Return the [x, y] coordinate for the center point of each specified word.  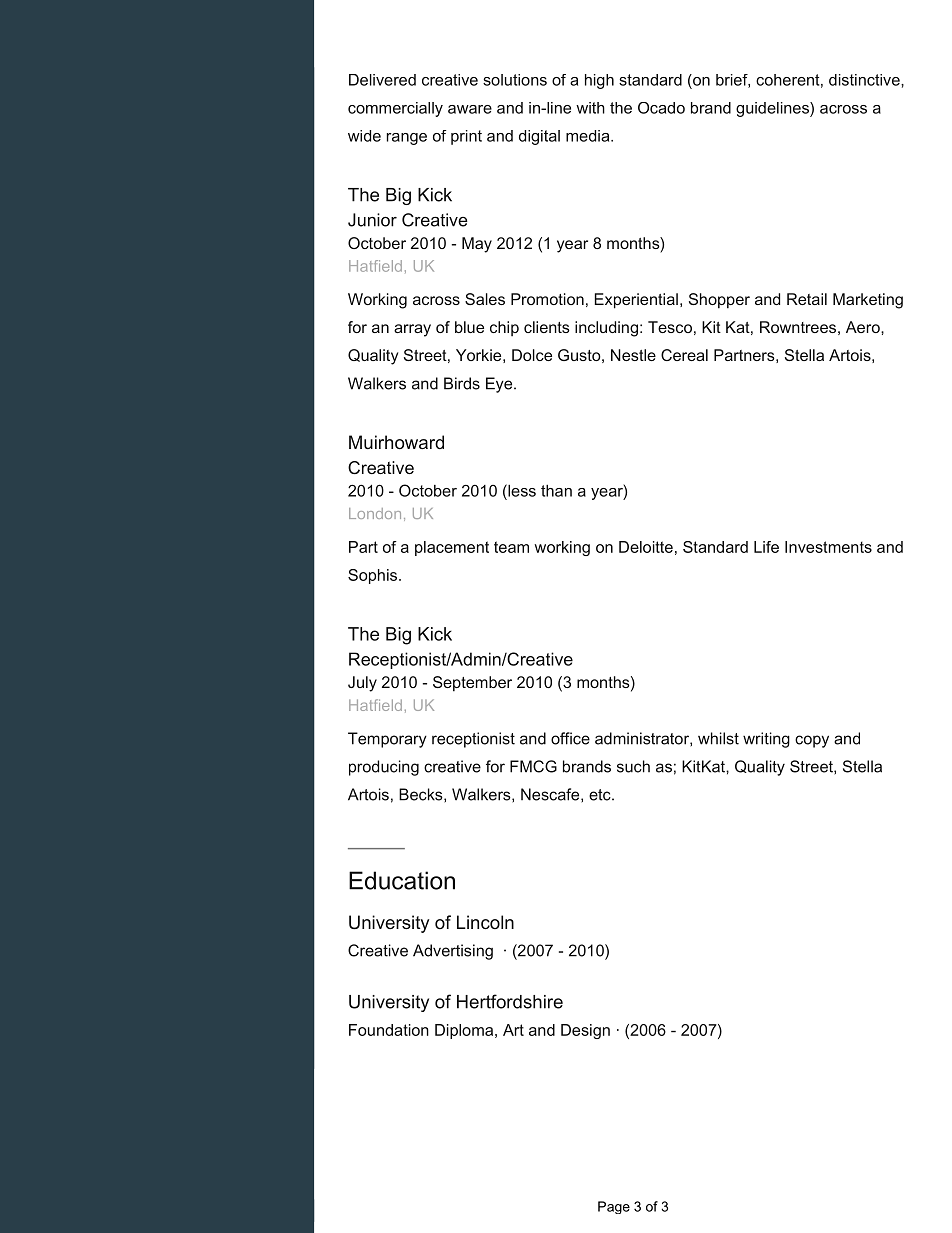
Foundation [389, 1030]
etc [601, 795]
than [556, 491]
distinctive [865, 80]
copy [812, 741]
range [407, 139]
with [590, 108]
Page [614, 1207]
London [375, 513]
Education [402, 880]
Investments [828, 547]
